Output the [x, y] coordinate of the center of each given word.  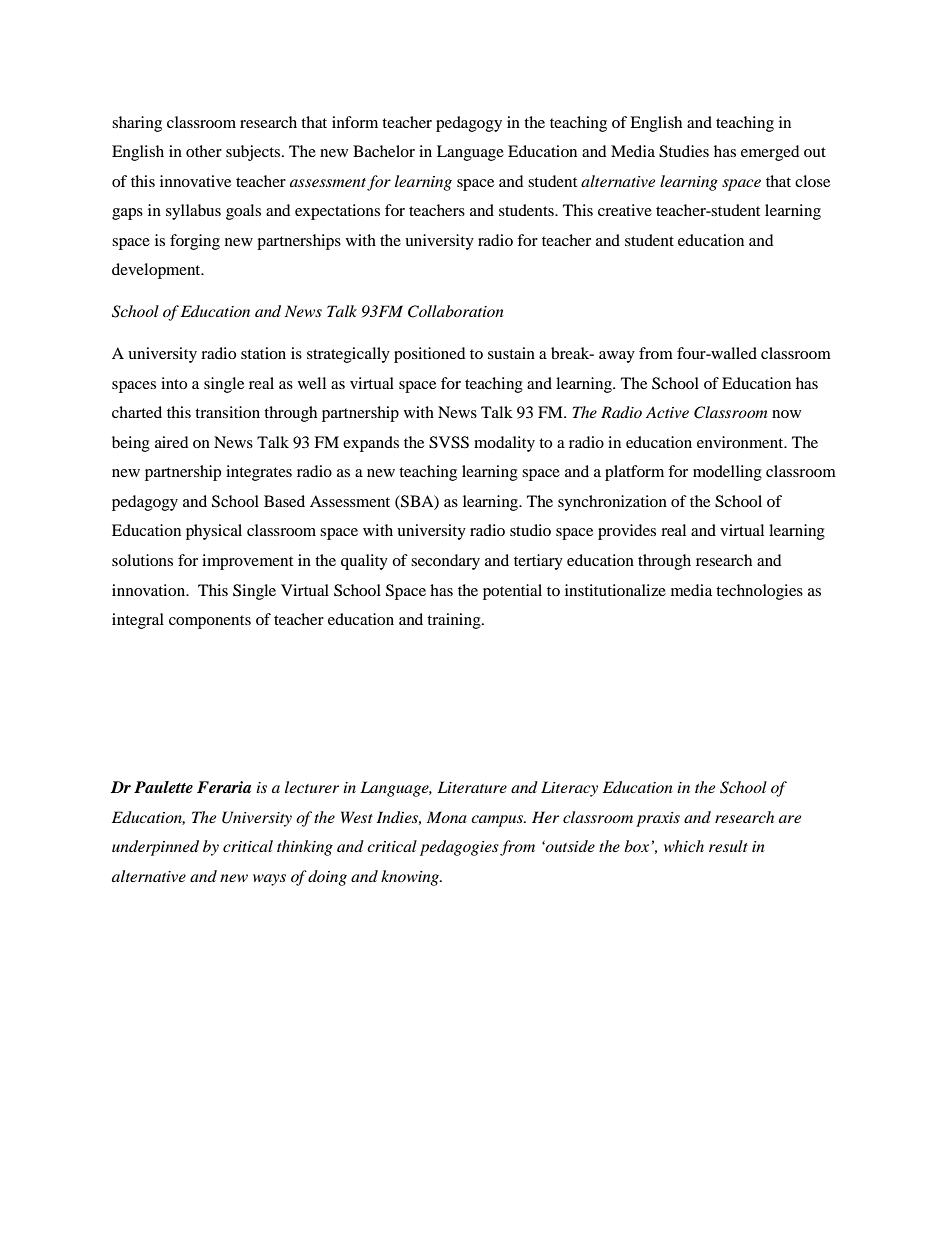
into [174, 383]
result [728, 846]
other [204, 151]
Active [667, 412]
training [455, 621]
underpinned [155, 848]
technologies [759, 592]
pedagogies [459, 848]
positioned [430, 355]
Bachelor [384, 151]
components [210, 622]
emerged [770, 153]
